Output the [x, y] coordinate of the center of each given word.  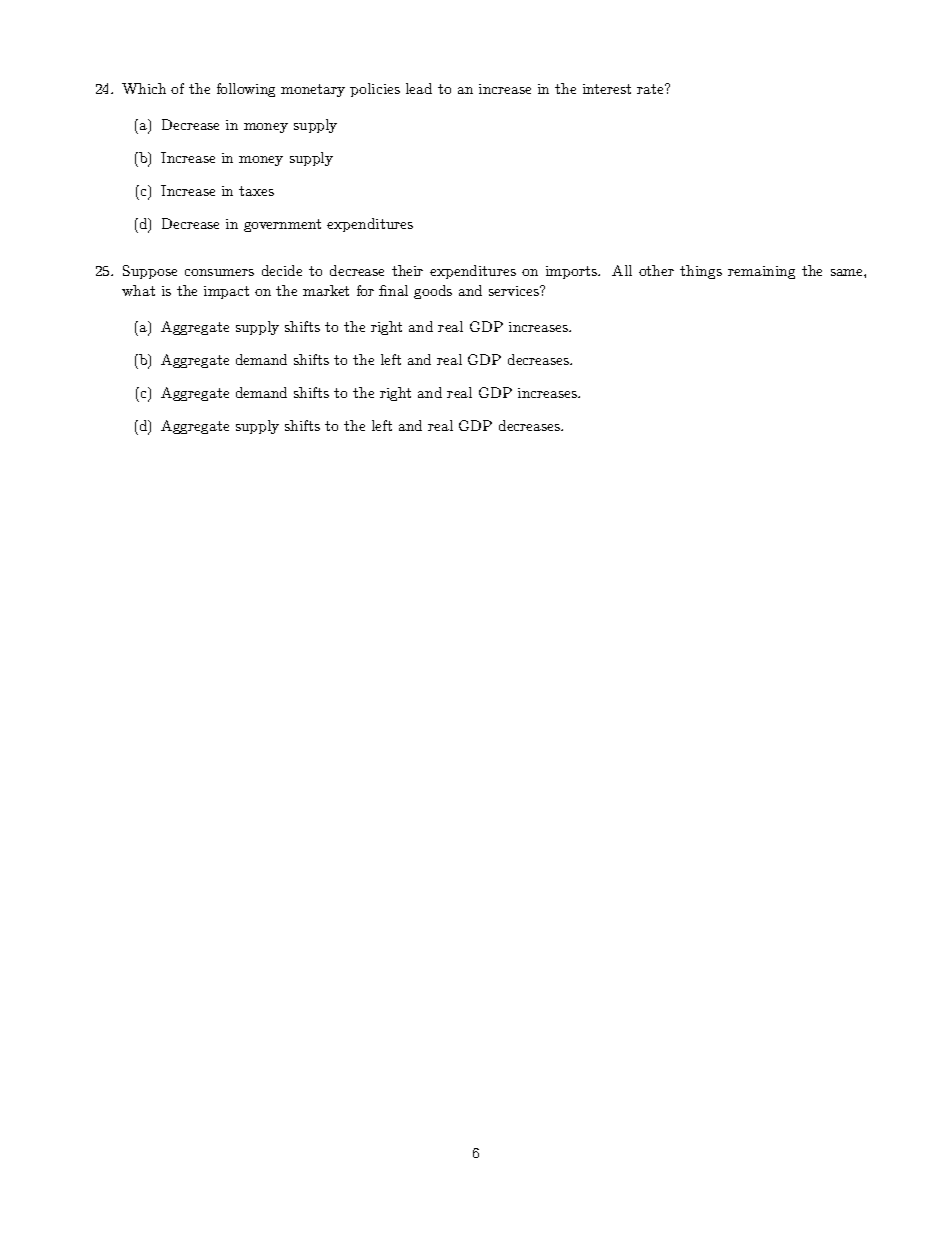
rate [651, 89]
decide [282, 270]
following [246, 90]
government [282, 225]
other [656, 270]
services [515, 291]
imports [572, 272]
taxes [256, 191]
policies [375, 90]
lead [419, 88]
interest [607, 89]
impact [226, 292]
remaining [761, 272]
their [407, 270]
